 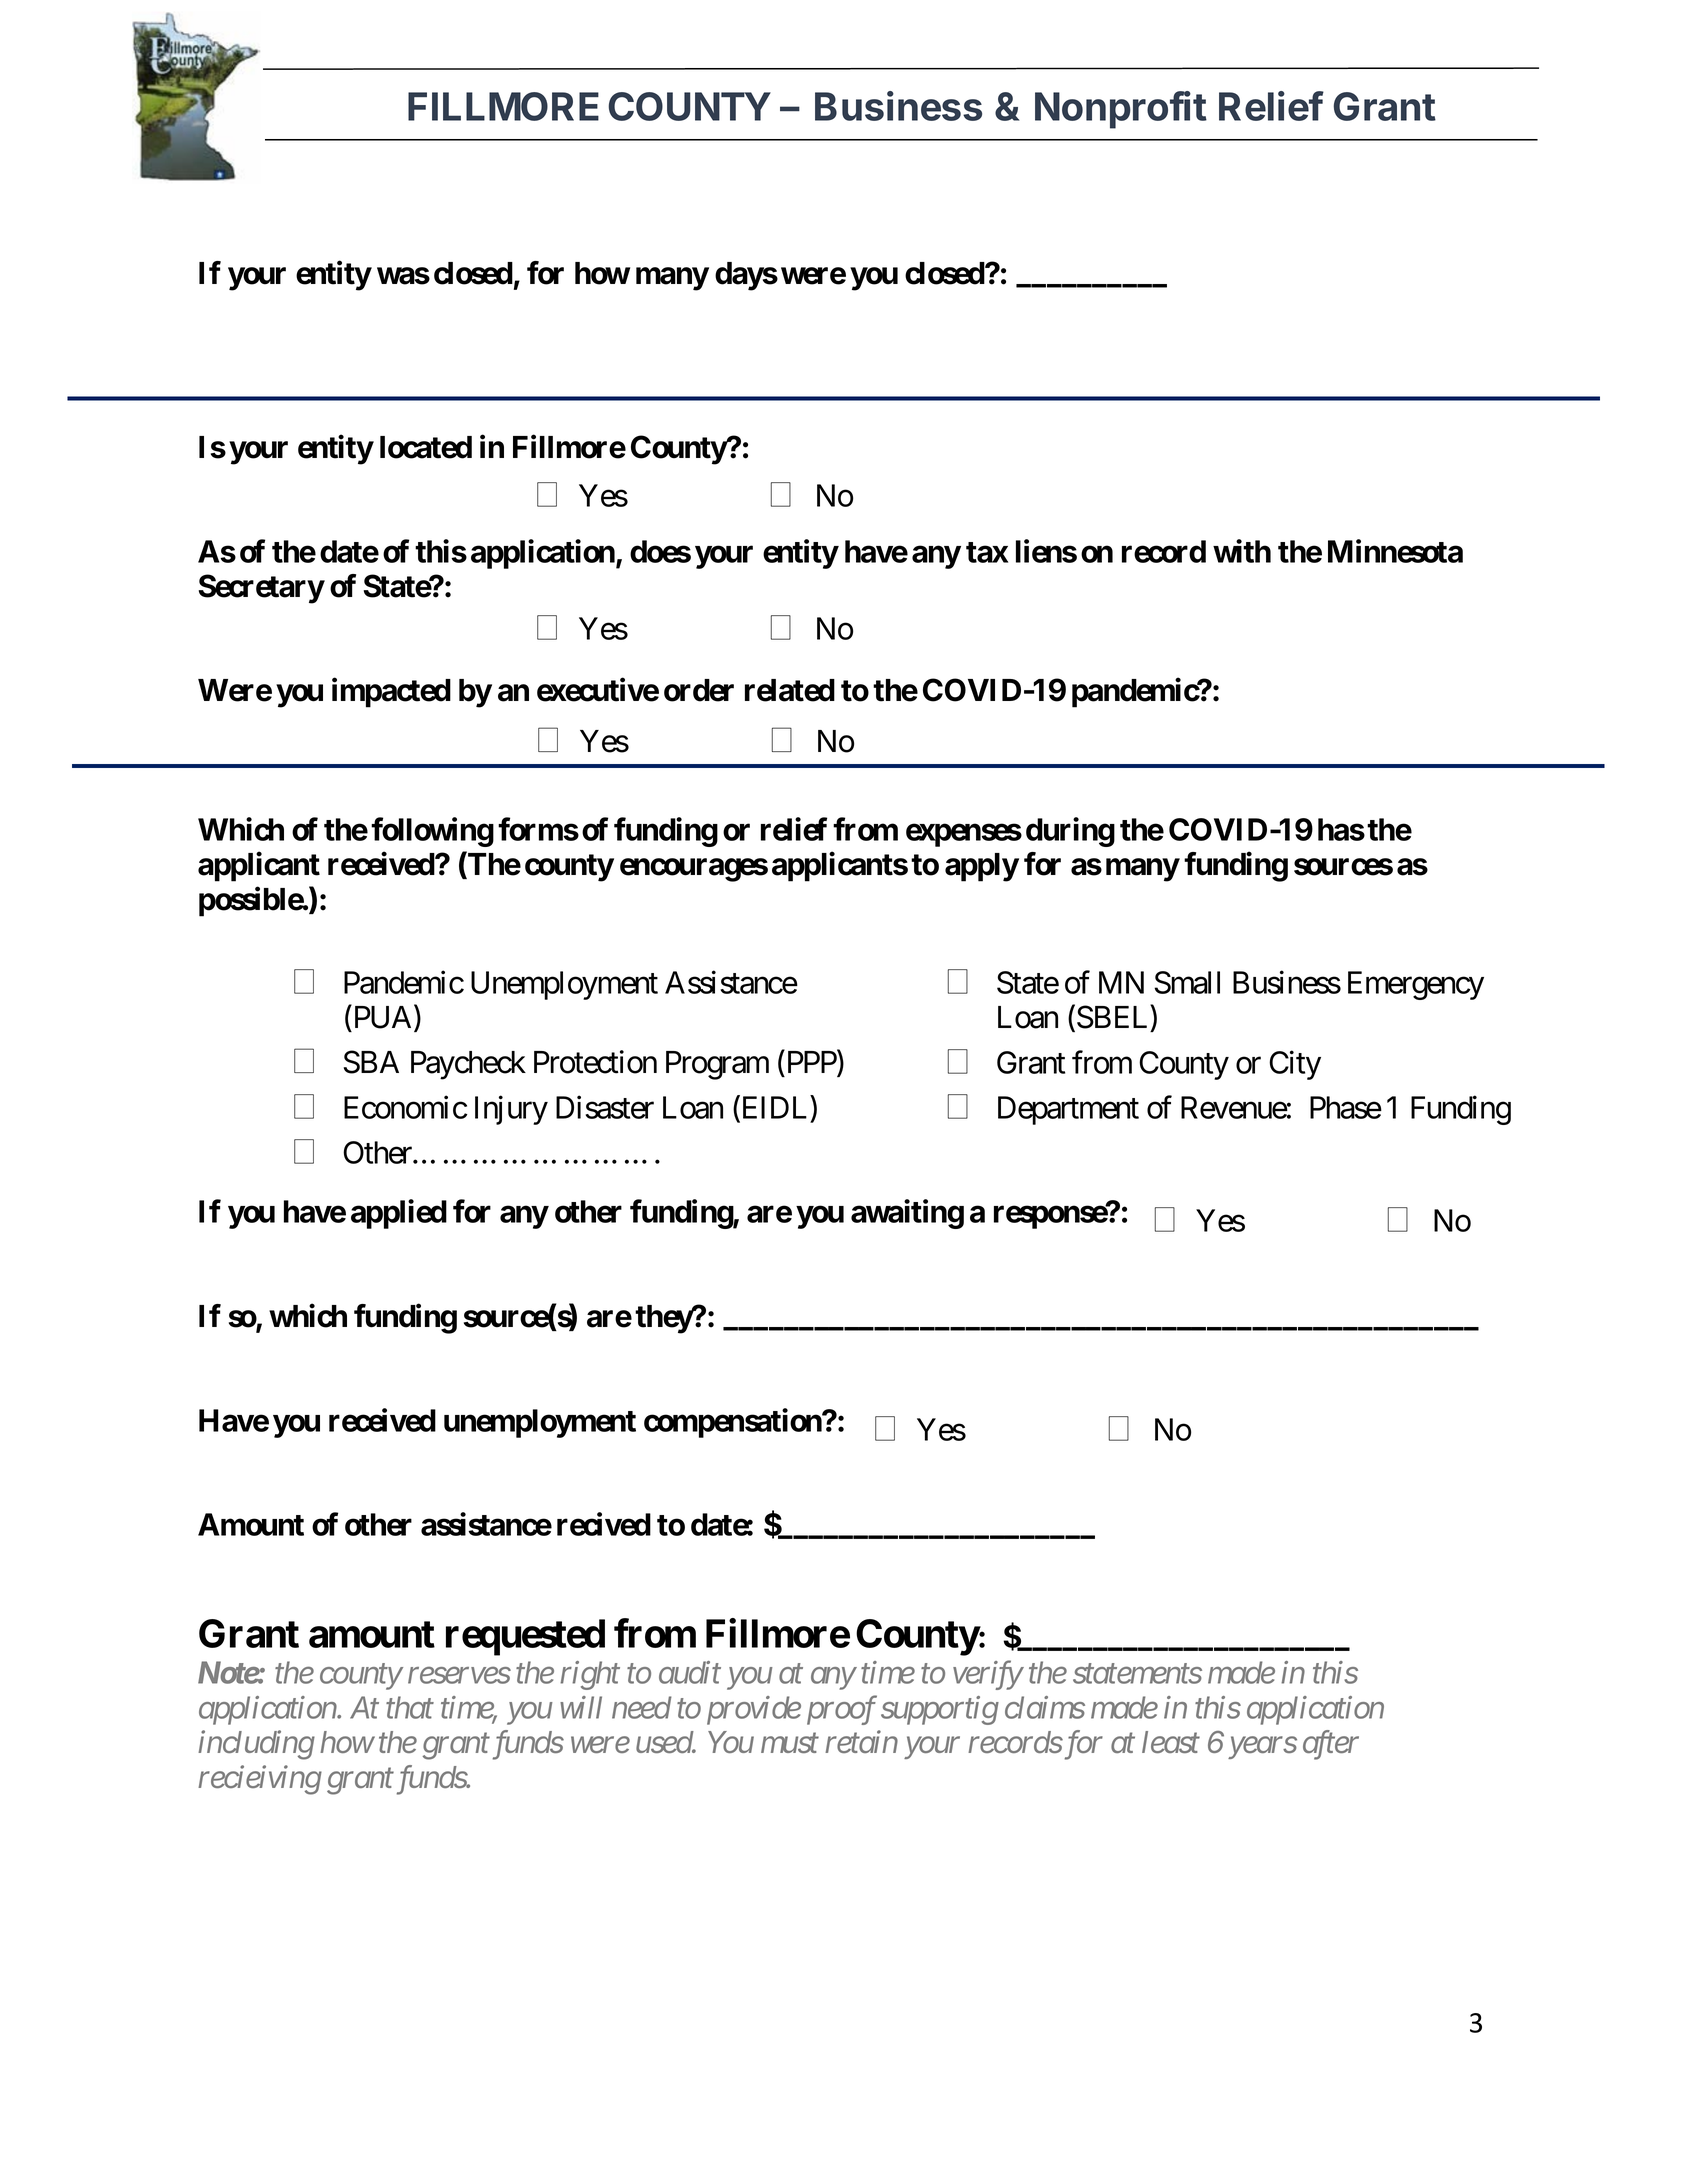 What do you see at coordinates (511, 1110) in the image?
I see `Injury` at bounding box center [511, 1110].
